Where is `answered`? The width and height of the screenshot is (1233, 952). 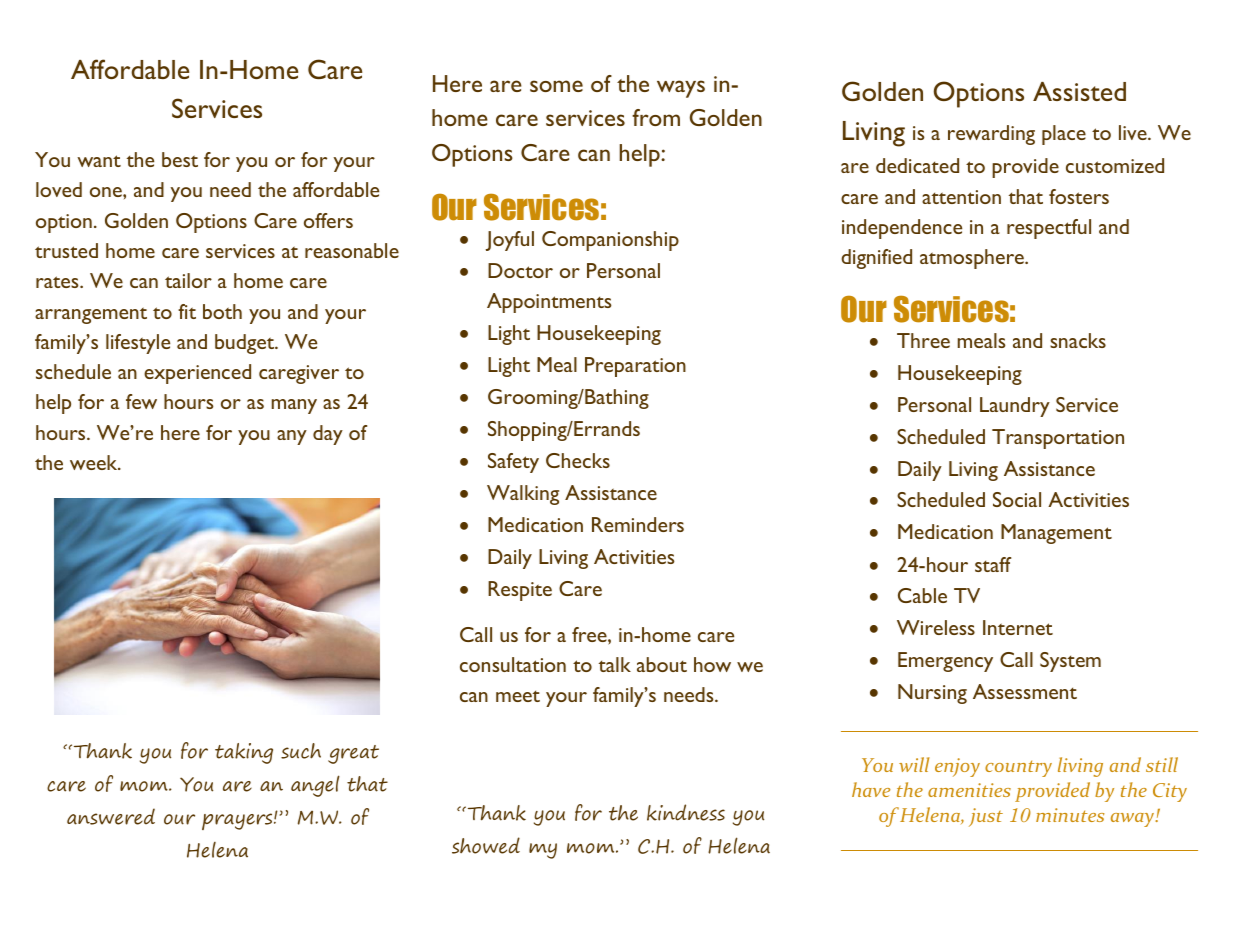 answered is located at coordinates (111, 816).
